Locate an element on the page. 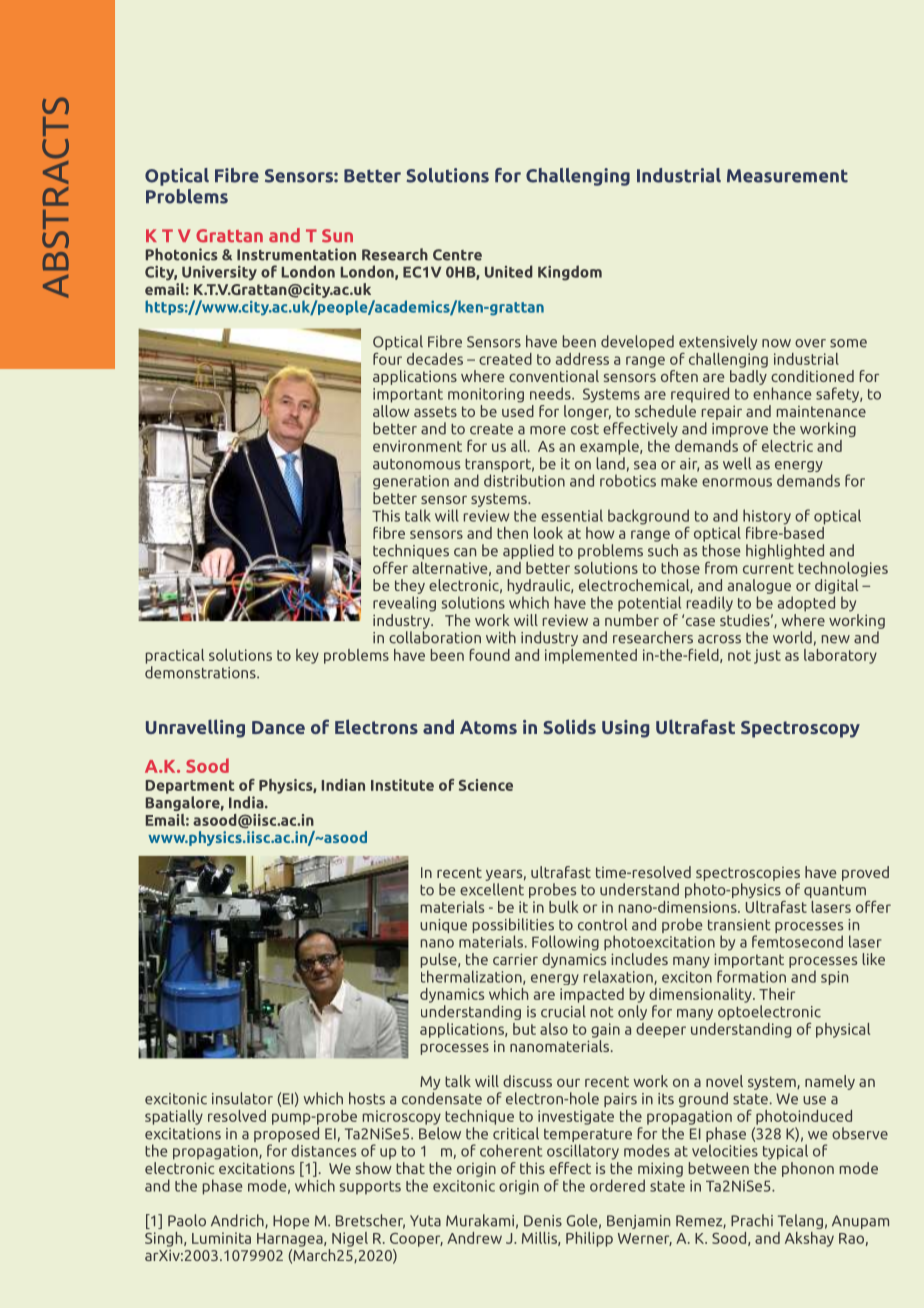  Science is located at coordinates (486, 785).
